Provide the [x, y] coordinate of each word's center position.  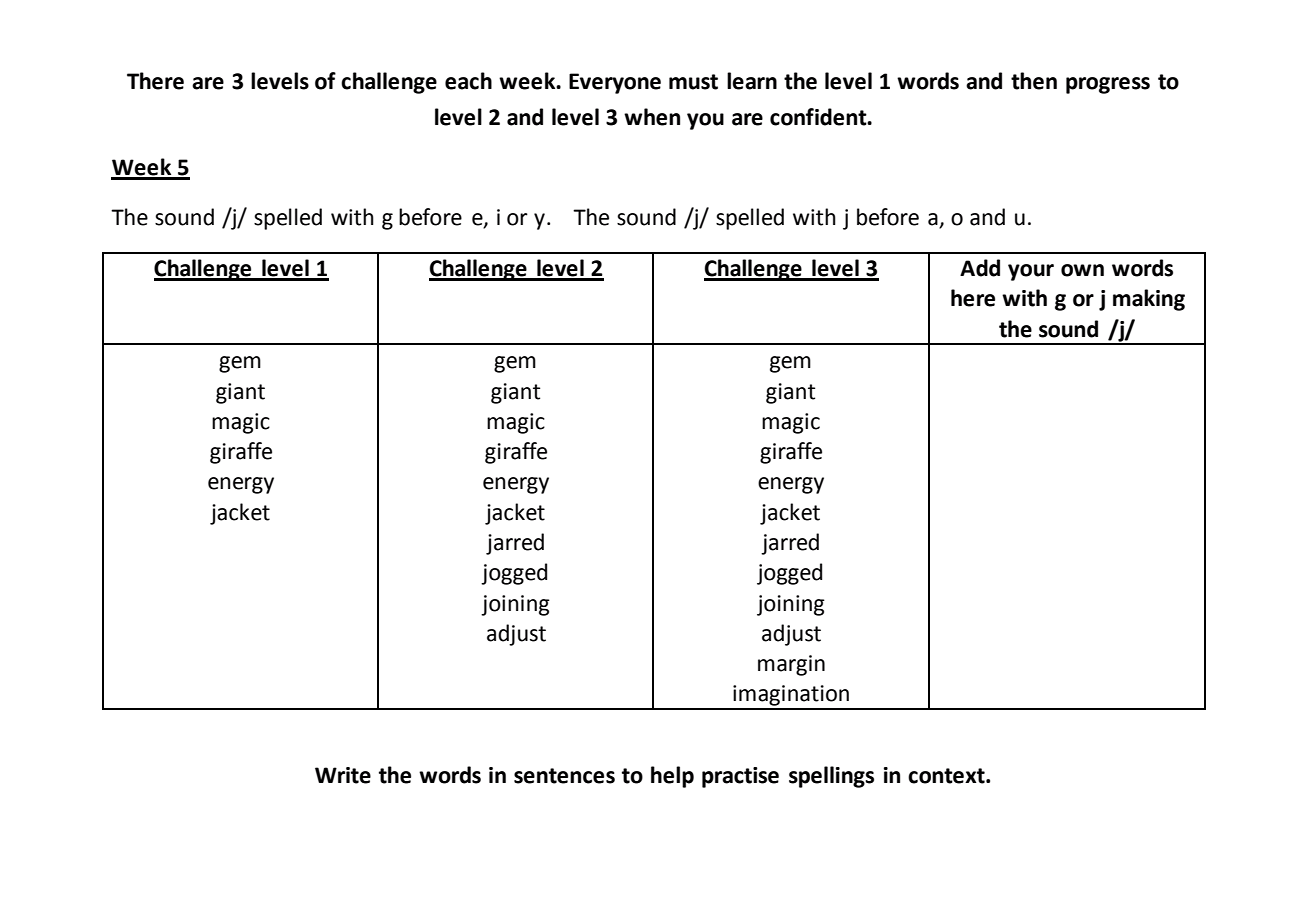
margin [791, 665]
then [1034, 81]
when [652, 117]
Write [343, 775]
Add [980, 268]
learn [752, 81]
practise [740, 777]
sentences [564, 776]
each [468, 81]
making [1149, 300]
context [947, 776]
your [1031, 272]
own [1082, 270]
